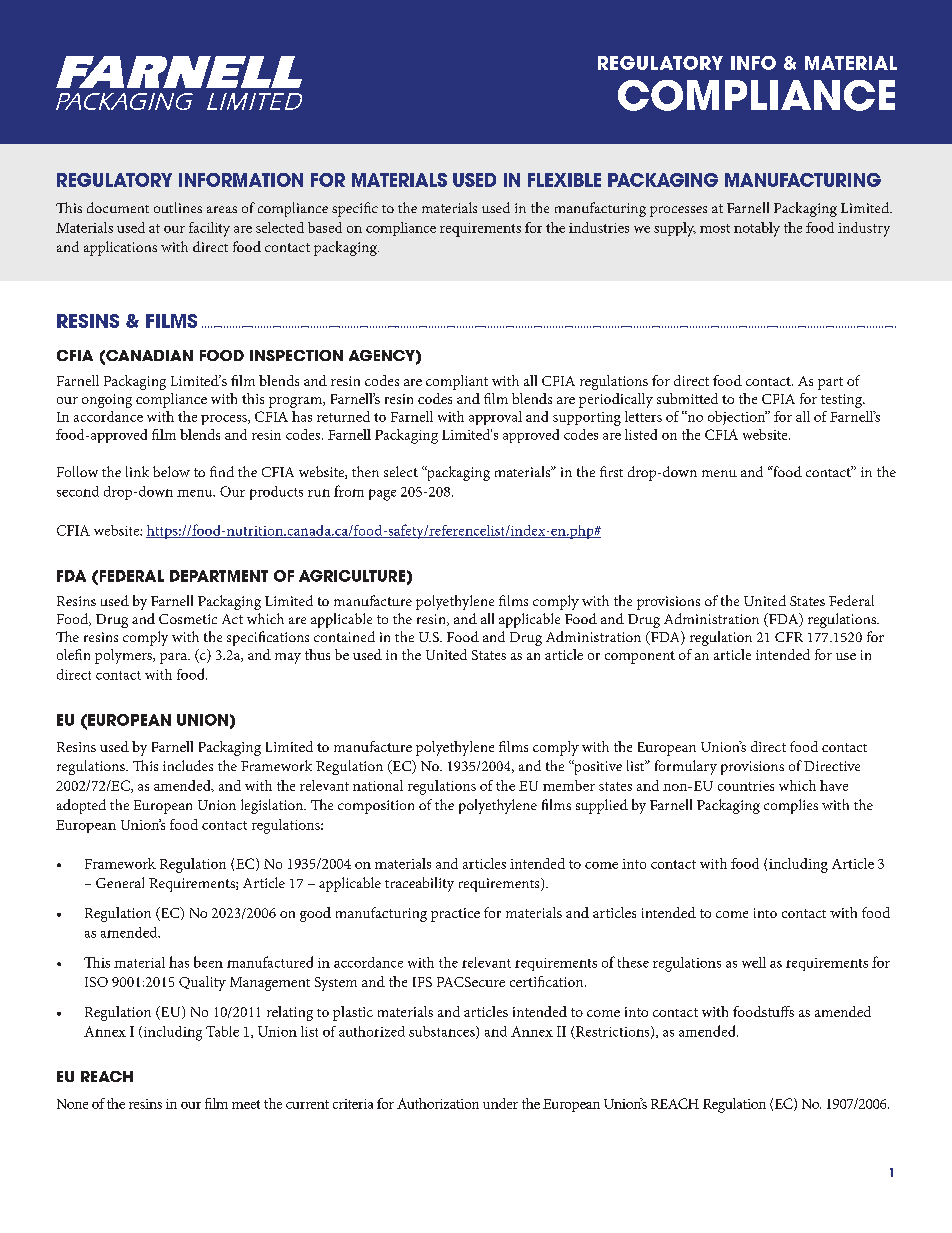 Image resolution: width=952 pixels, height=1233 pixels. What do you see at coordinates (246, 1104) in the image?
I see `meet` at bounding box center [246, 1104].
